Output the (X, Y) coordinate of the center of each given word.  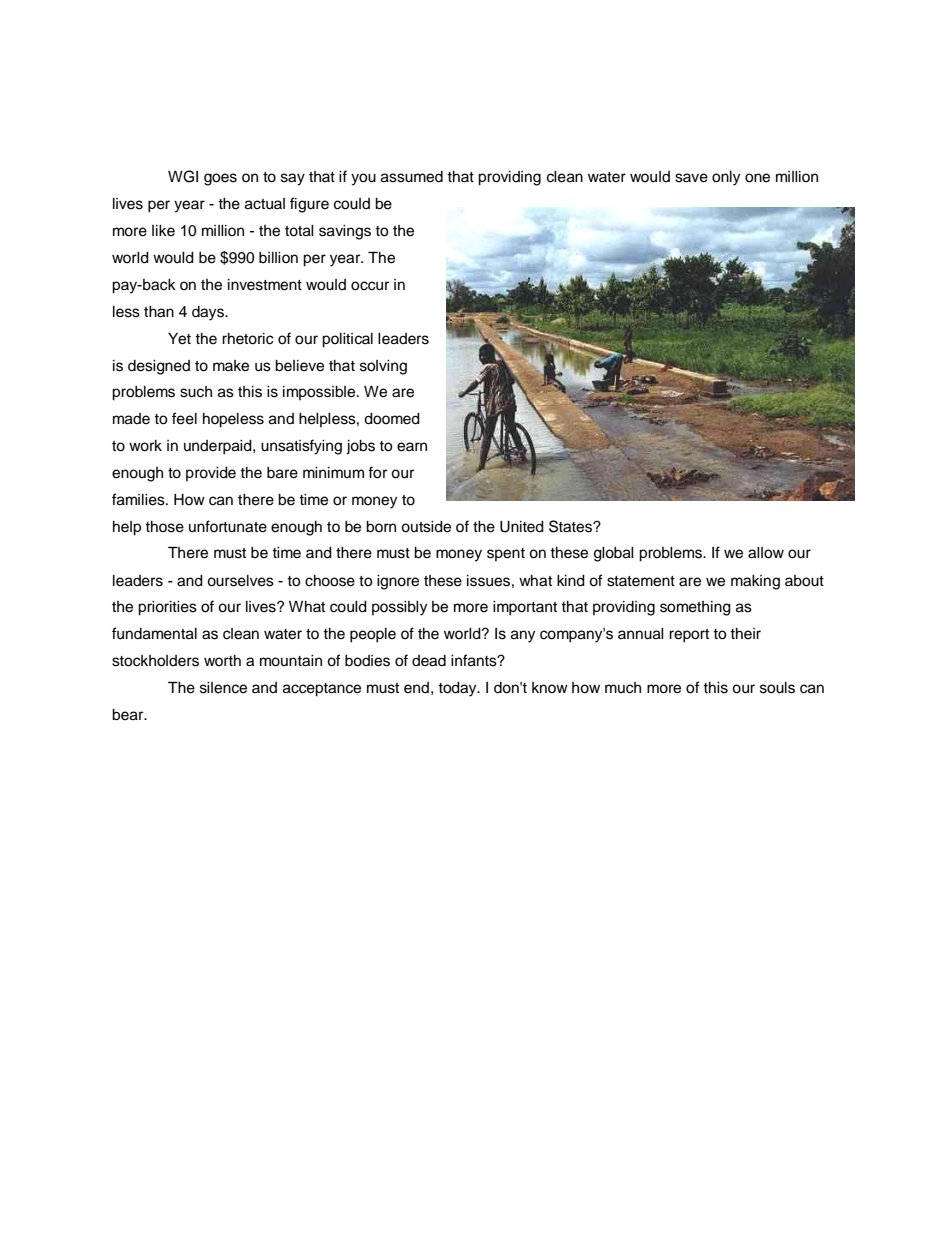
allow (766, 553)
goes (220, 179)
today (458, 689)
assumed (412, 177)
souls (777, 688)
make (231, 366)
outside (426, 527)
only (726, 178)
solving (383, 367)
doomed (392, 419)
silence (223, 688)
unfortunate (228, 526)
